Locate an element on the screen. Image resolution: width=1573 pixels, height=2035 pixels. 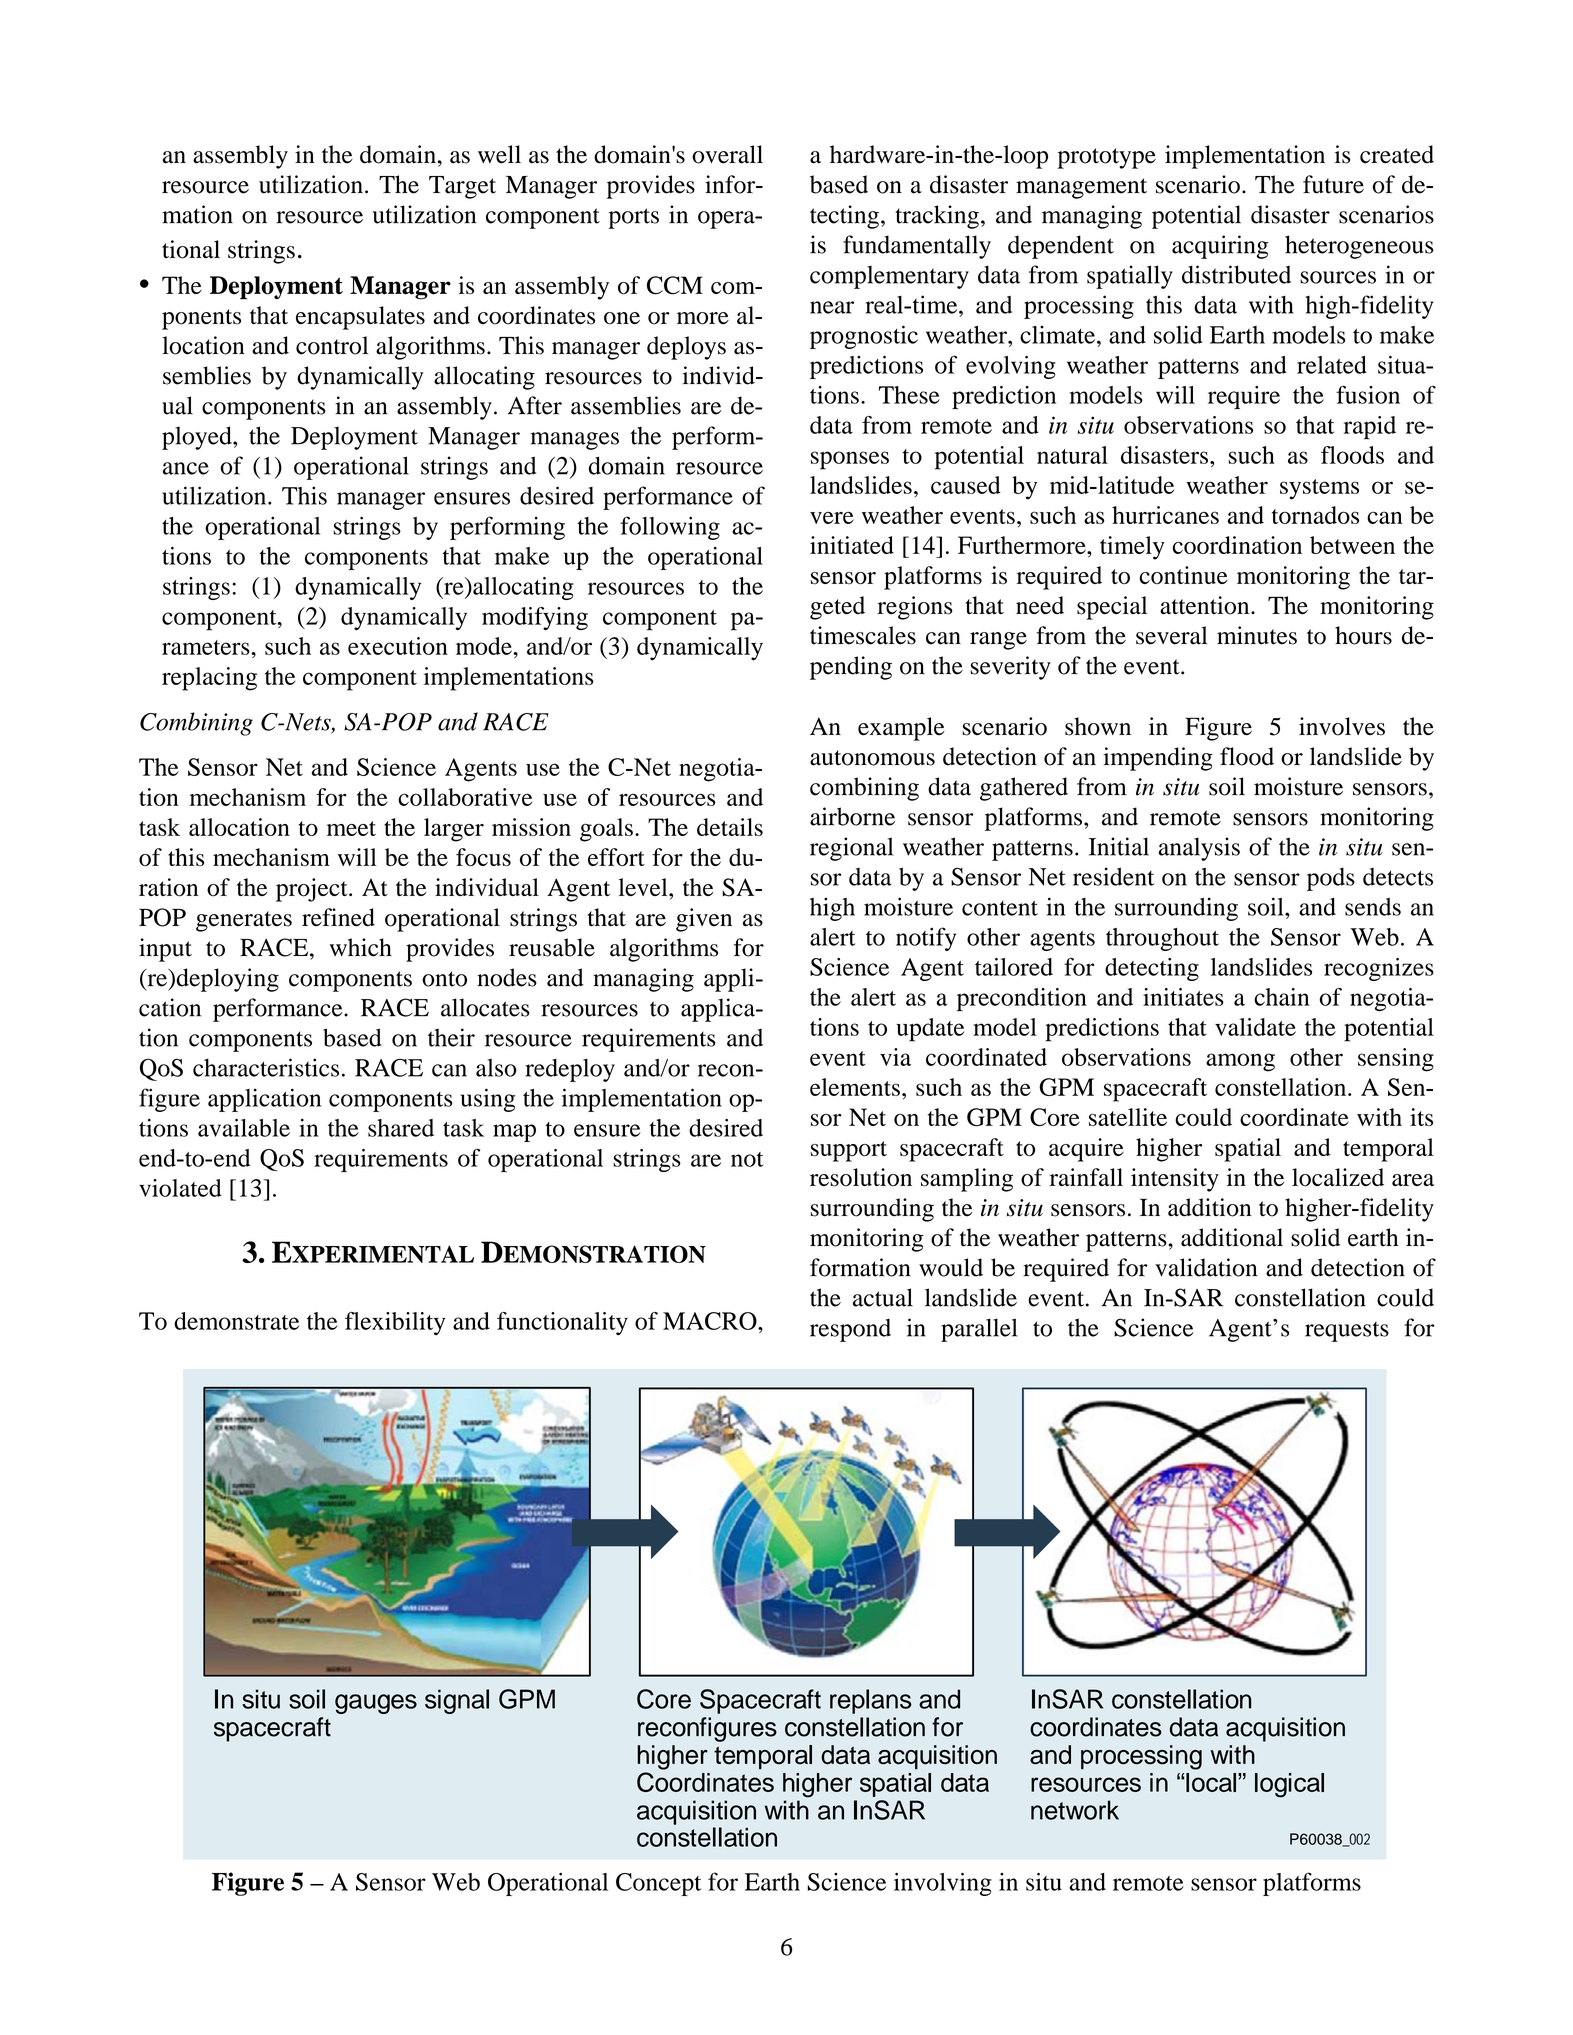
demonstrate is located at coordinates (236, 1321).
